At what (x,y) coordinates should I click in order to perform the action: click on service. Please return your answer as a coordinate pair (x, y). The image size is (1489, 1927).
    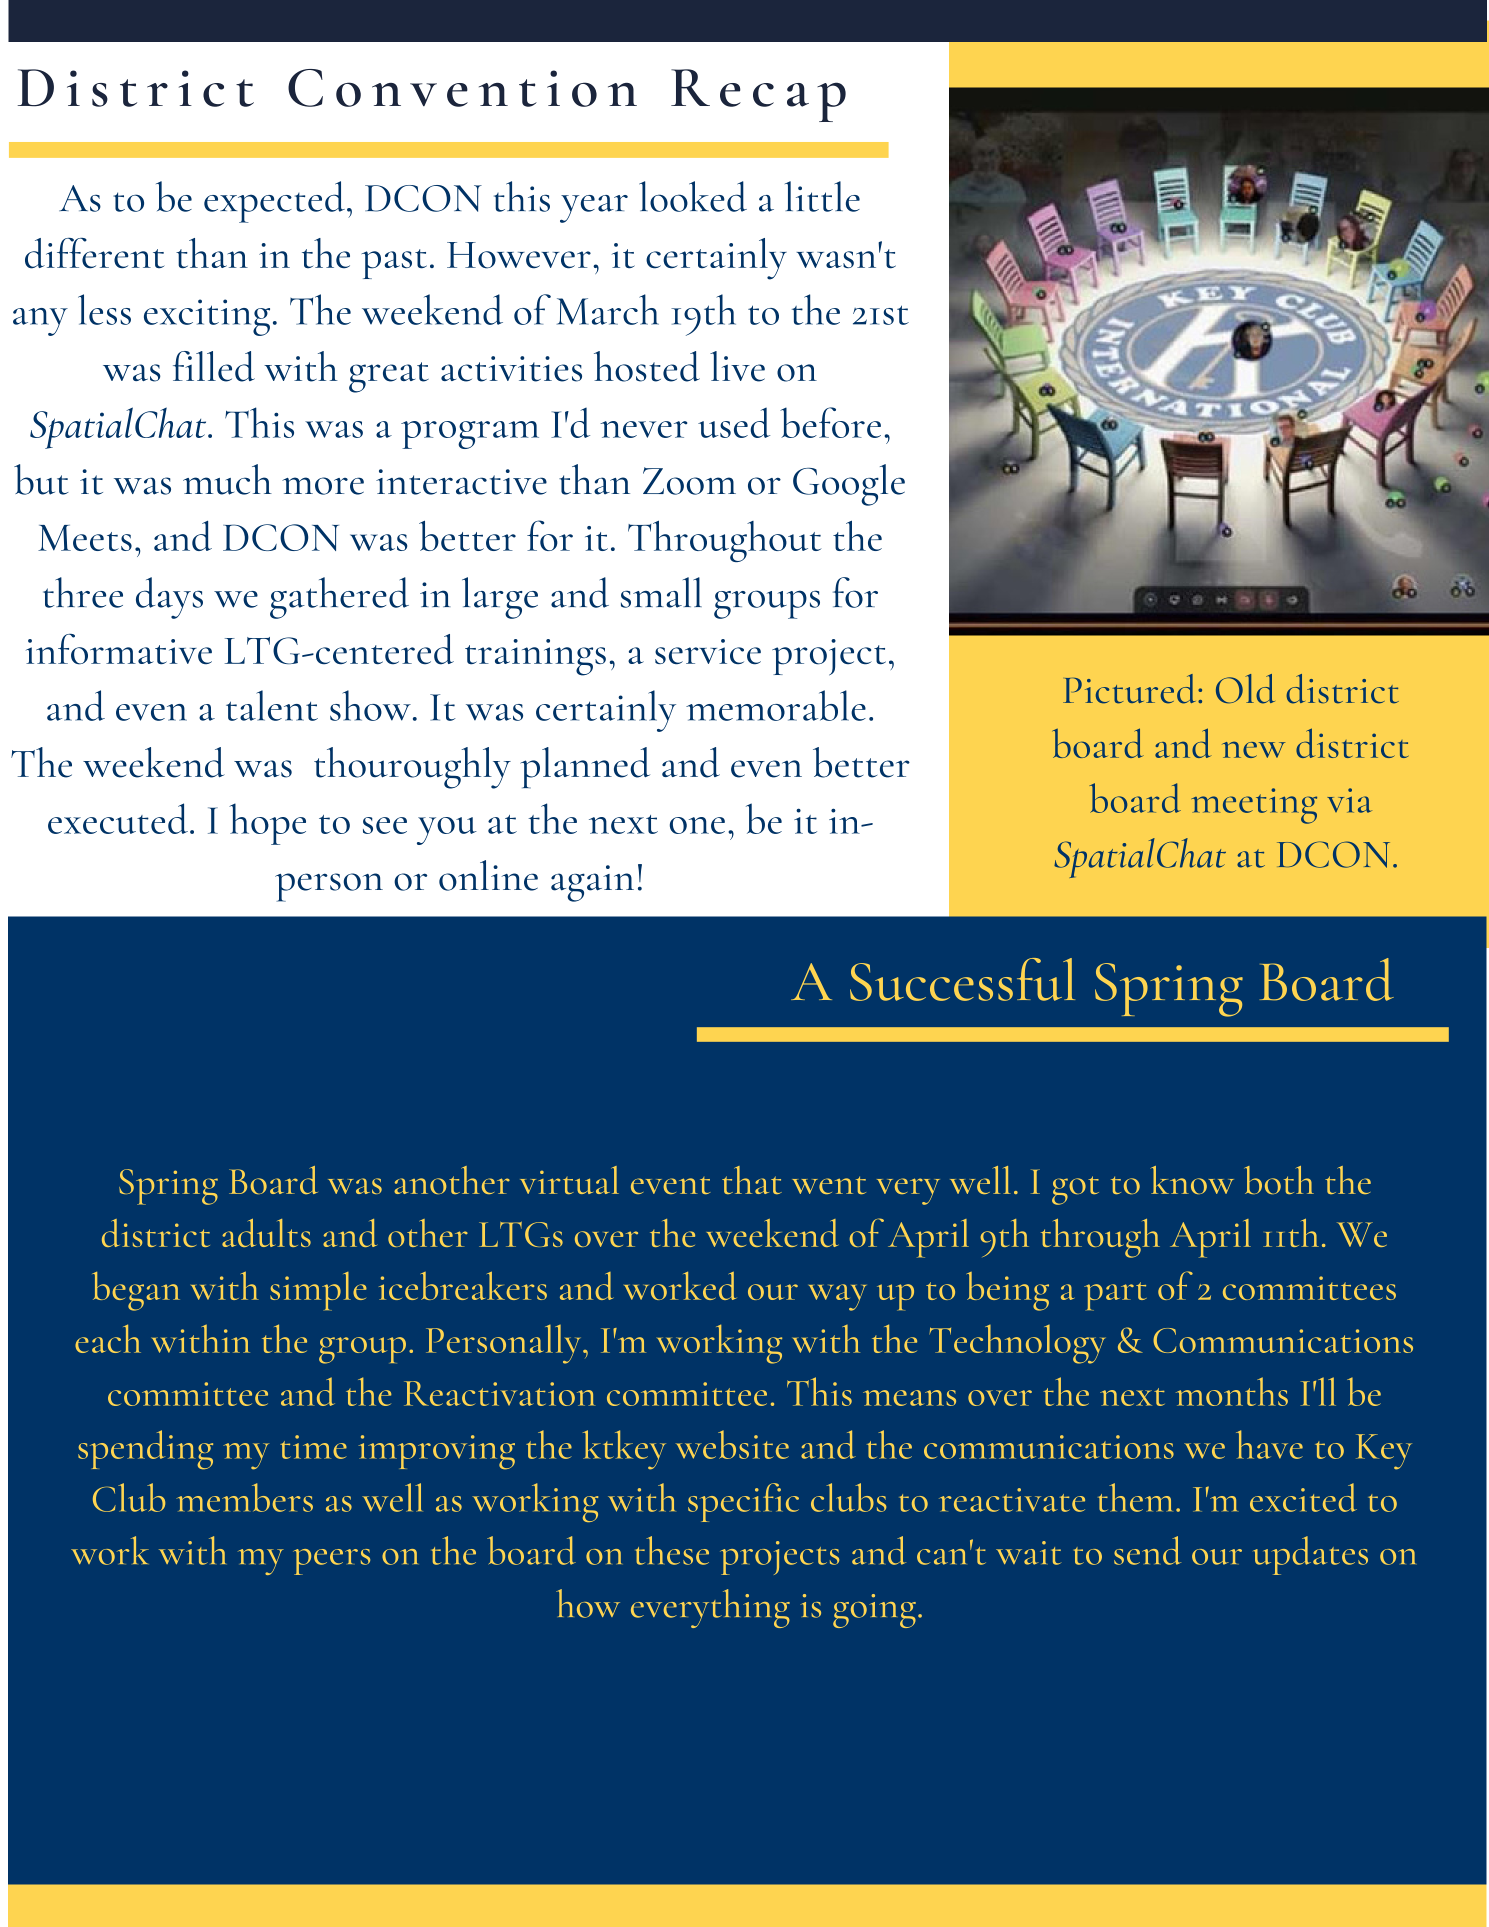
    Looking at the image, I should click on (708, 651).
